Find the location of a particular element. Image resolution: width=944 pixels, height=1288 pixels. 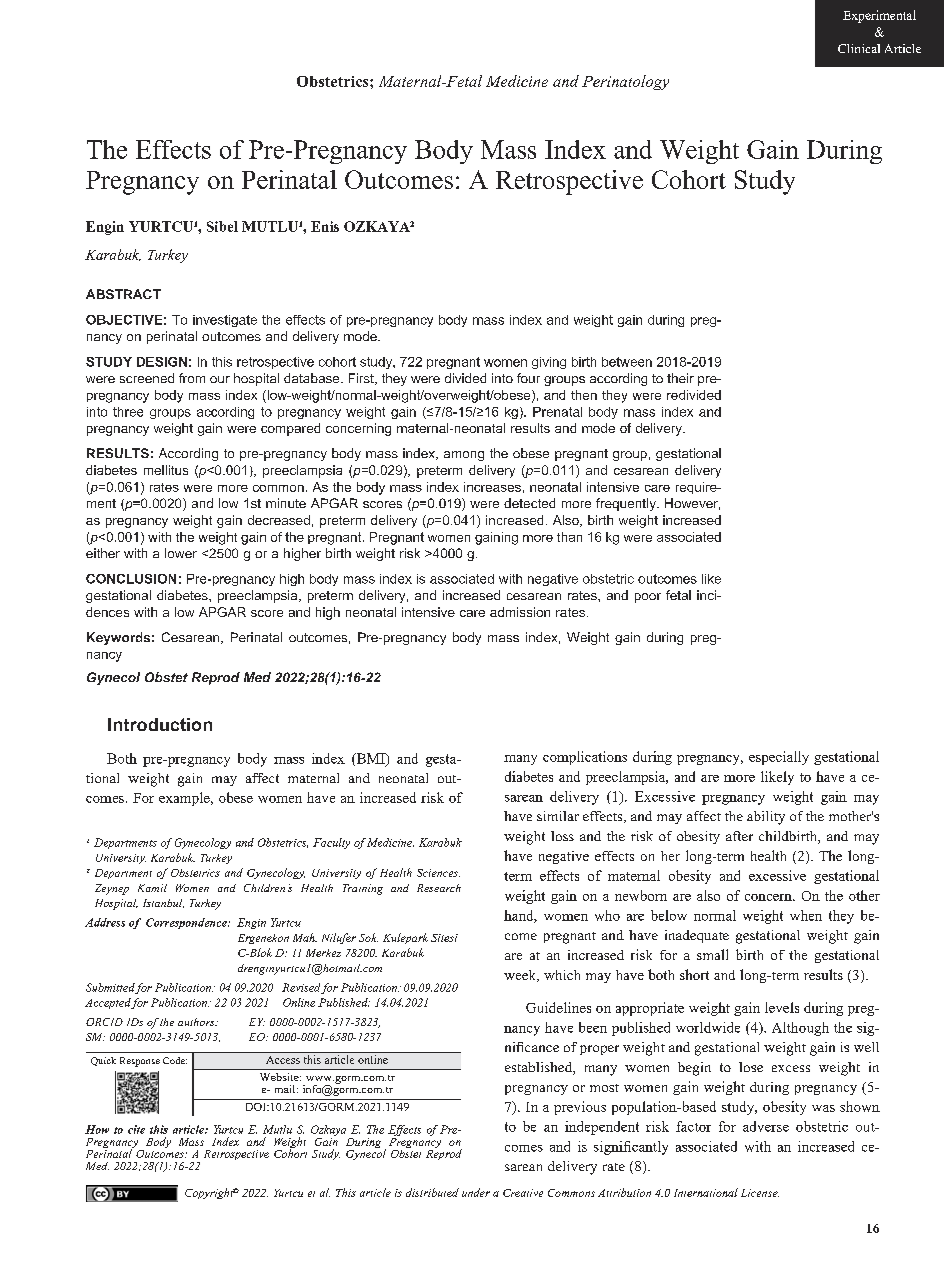

increases is located at coordinates (492, 487).
